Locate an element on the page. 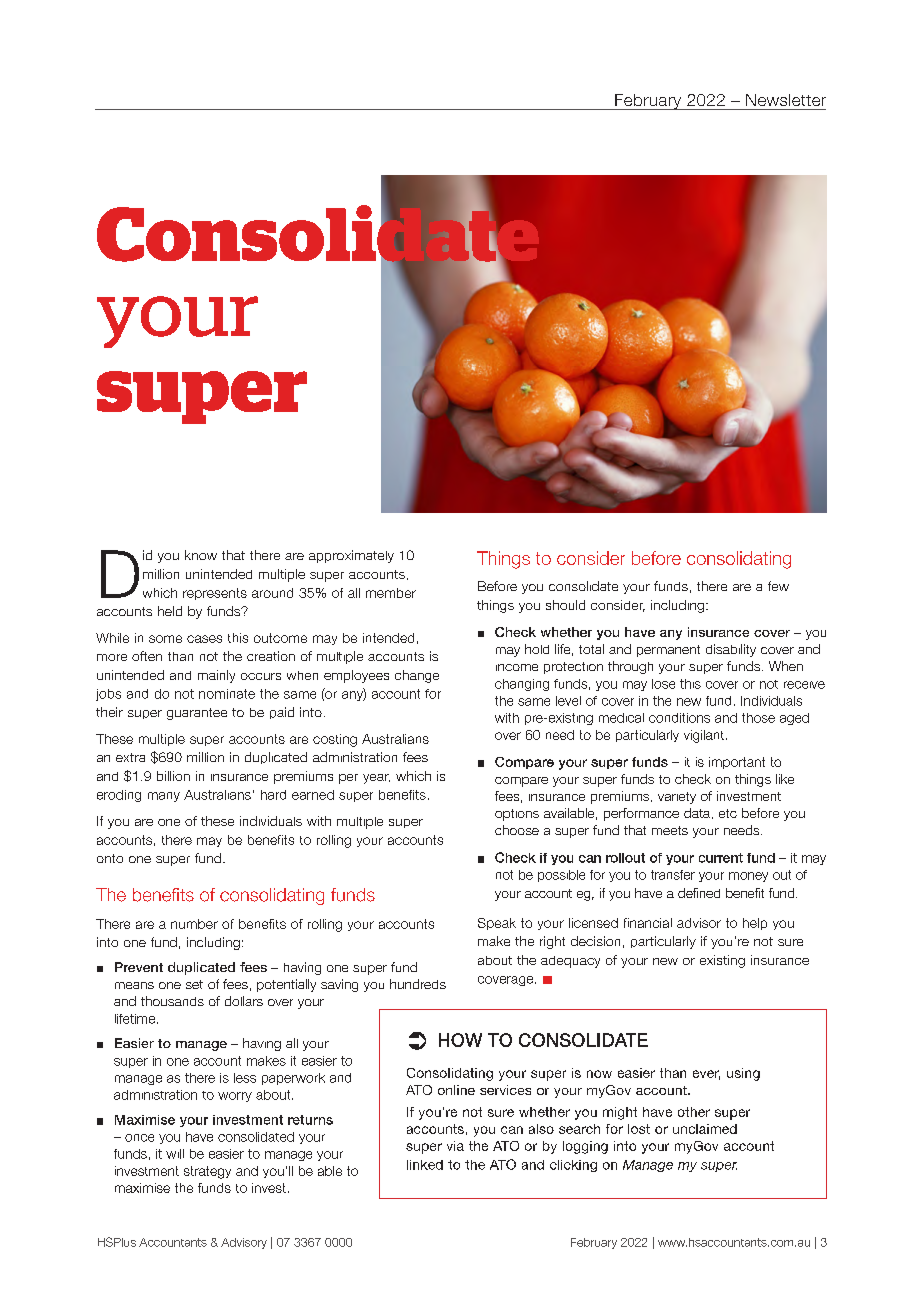 The width and height of the image is (924, 1308). few is located at coordinates (778, 586).
